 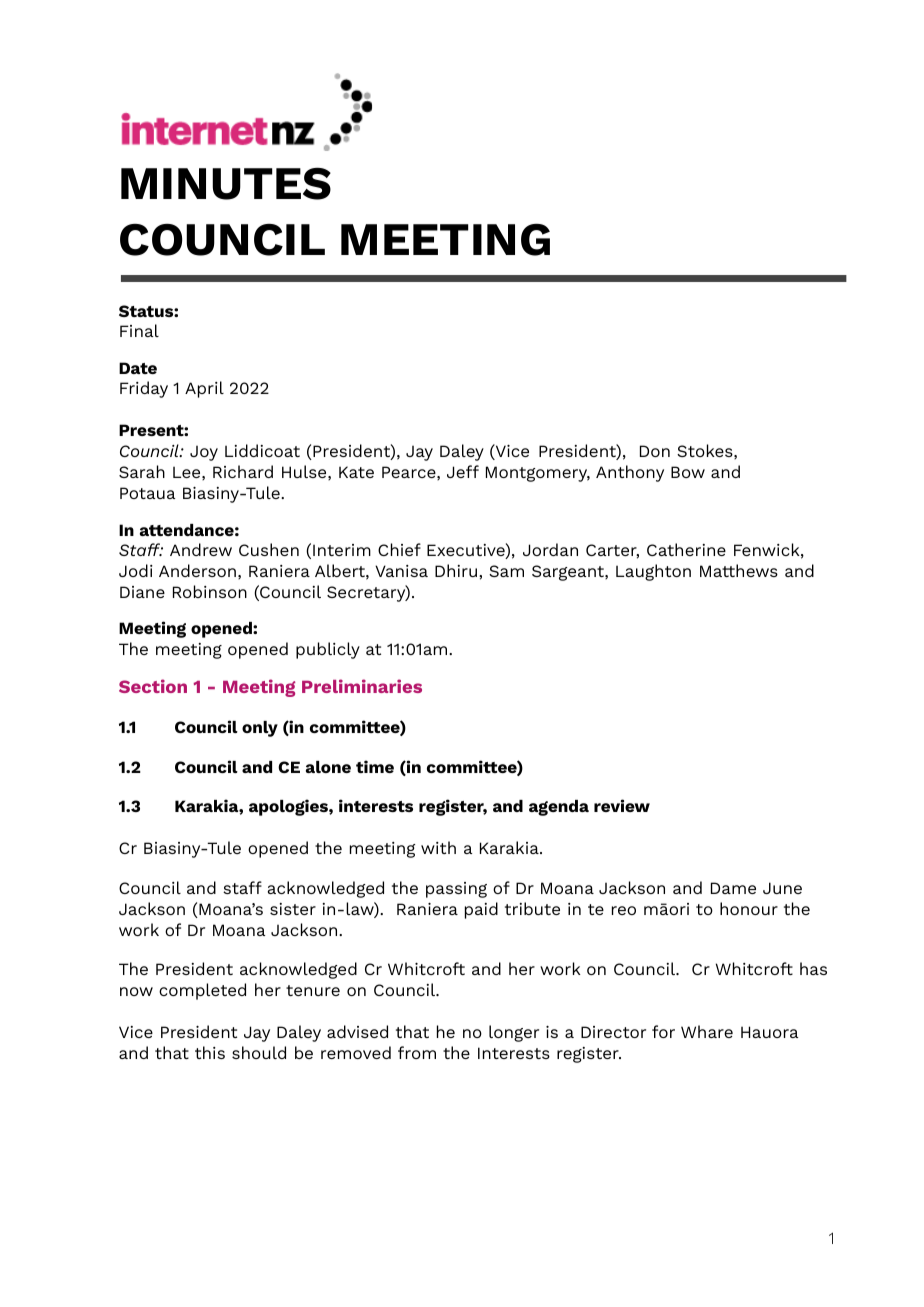 What do you see at coordinates (622, 805) in the screenshot?
I see `review` at bounding box center [622, 805].
